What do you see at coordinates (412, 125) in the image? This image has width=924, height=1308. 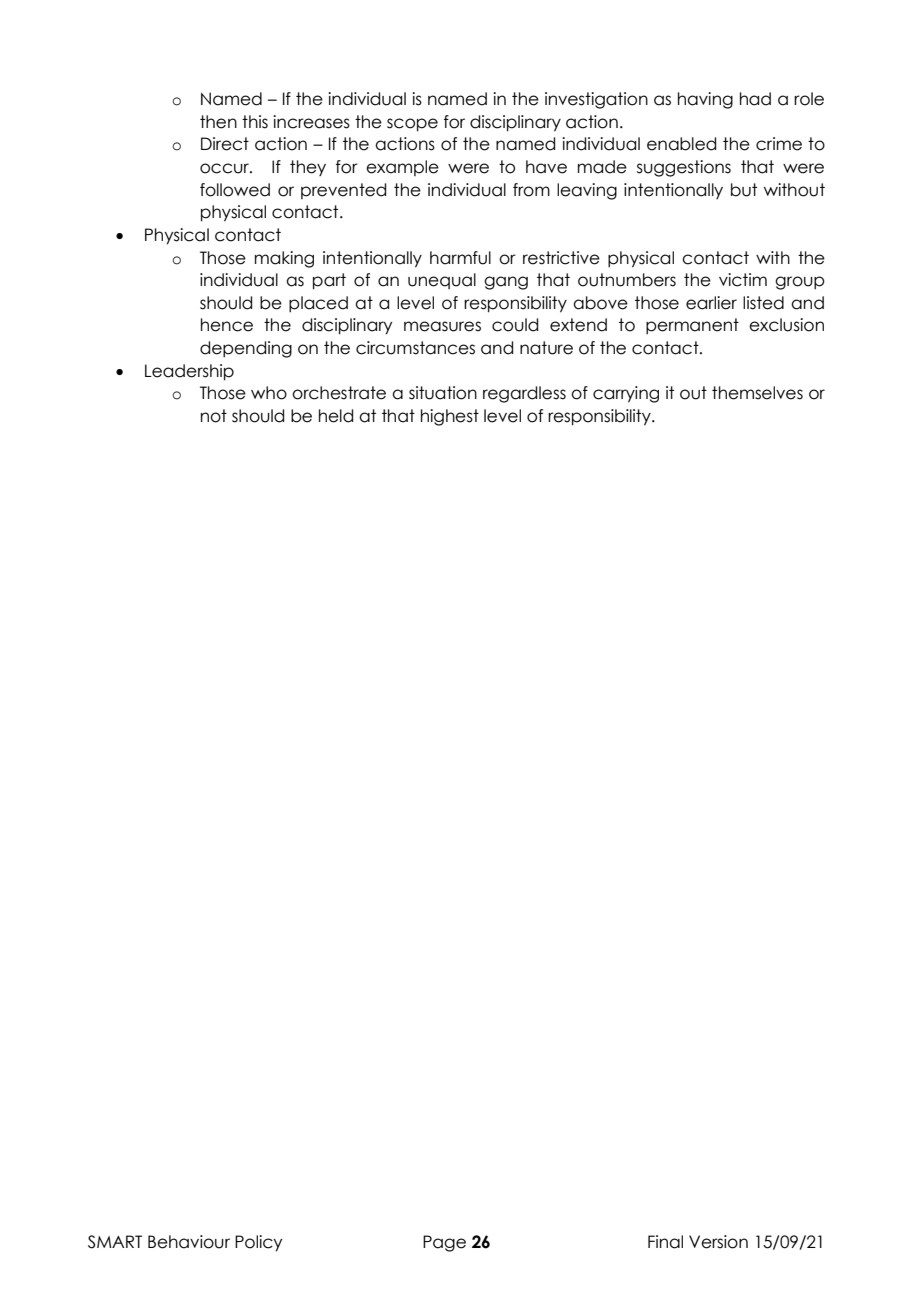 I see `scope` at bounding box center [412, 125].
